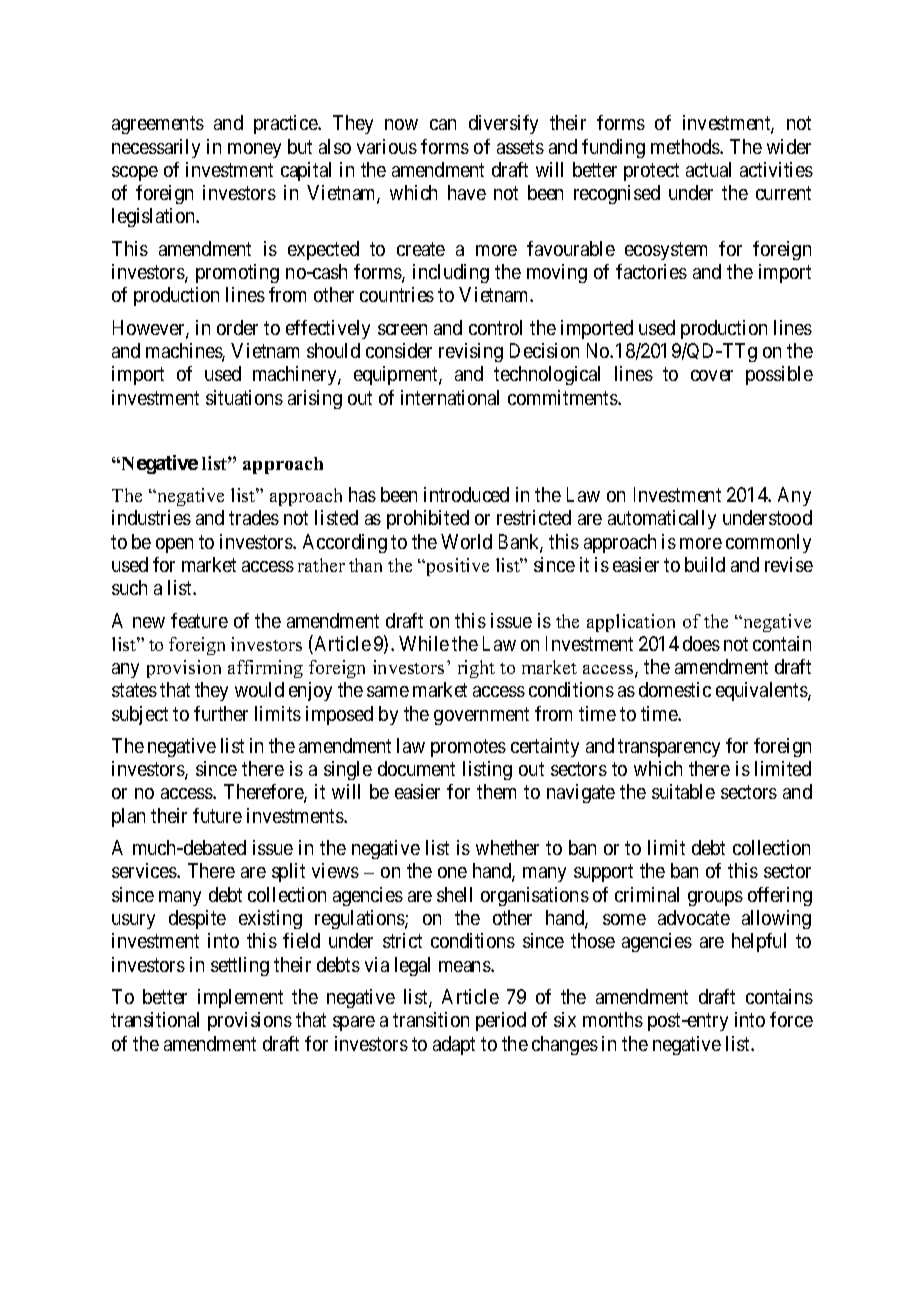  What do you see at coordinates (456, 567) in the image?
I see `positive` at bounding box center [456, 567].
